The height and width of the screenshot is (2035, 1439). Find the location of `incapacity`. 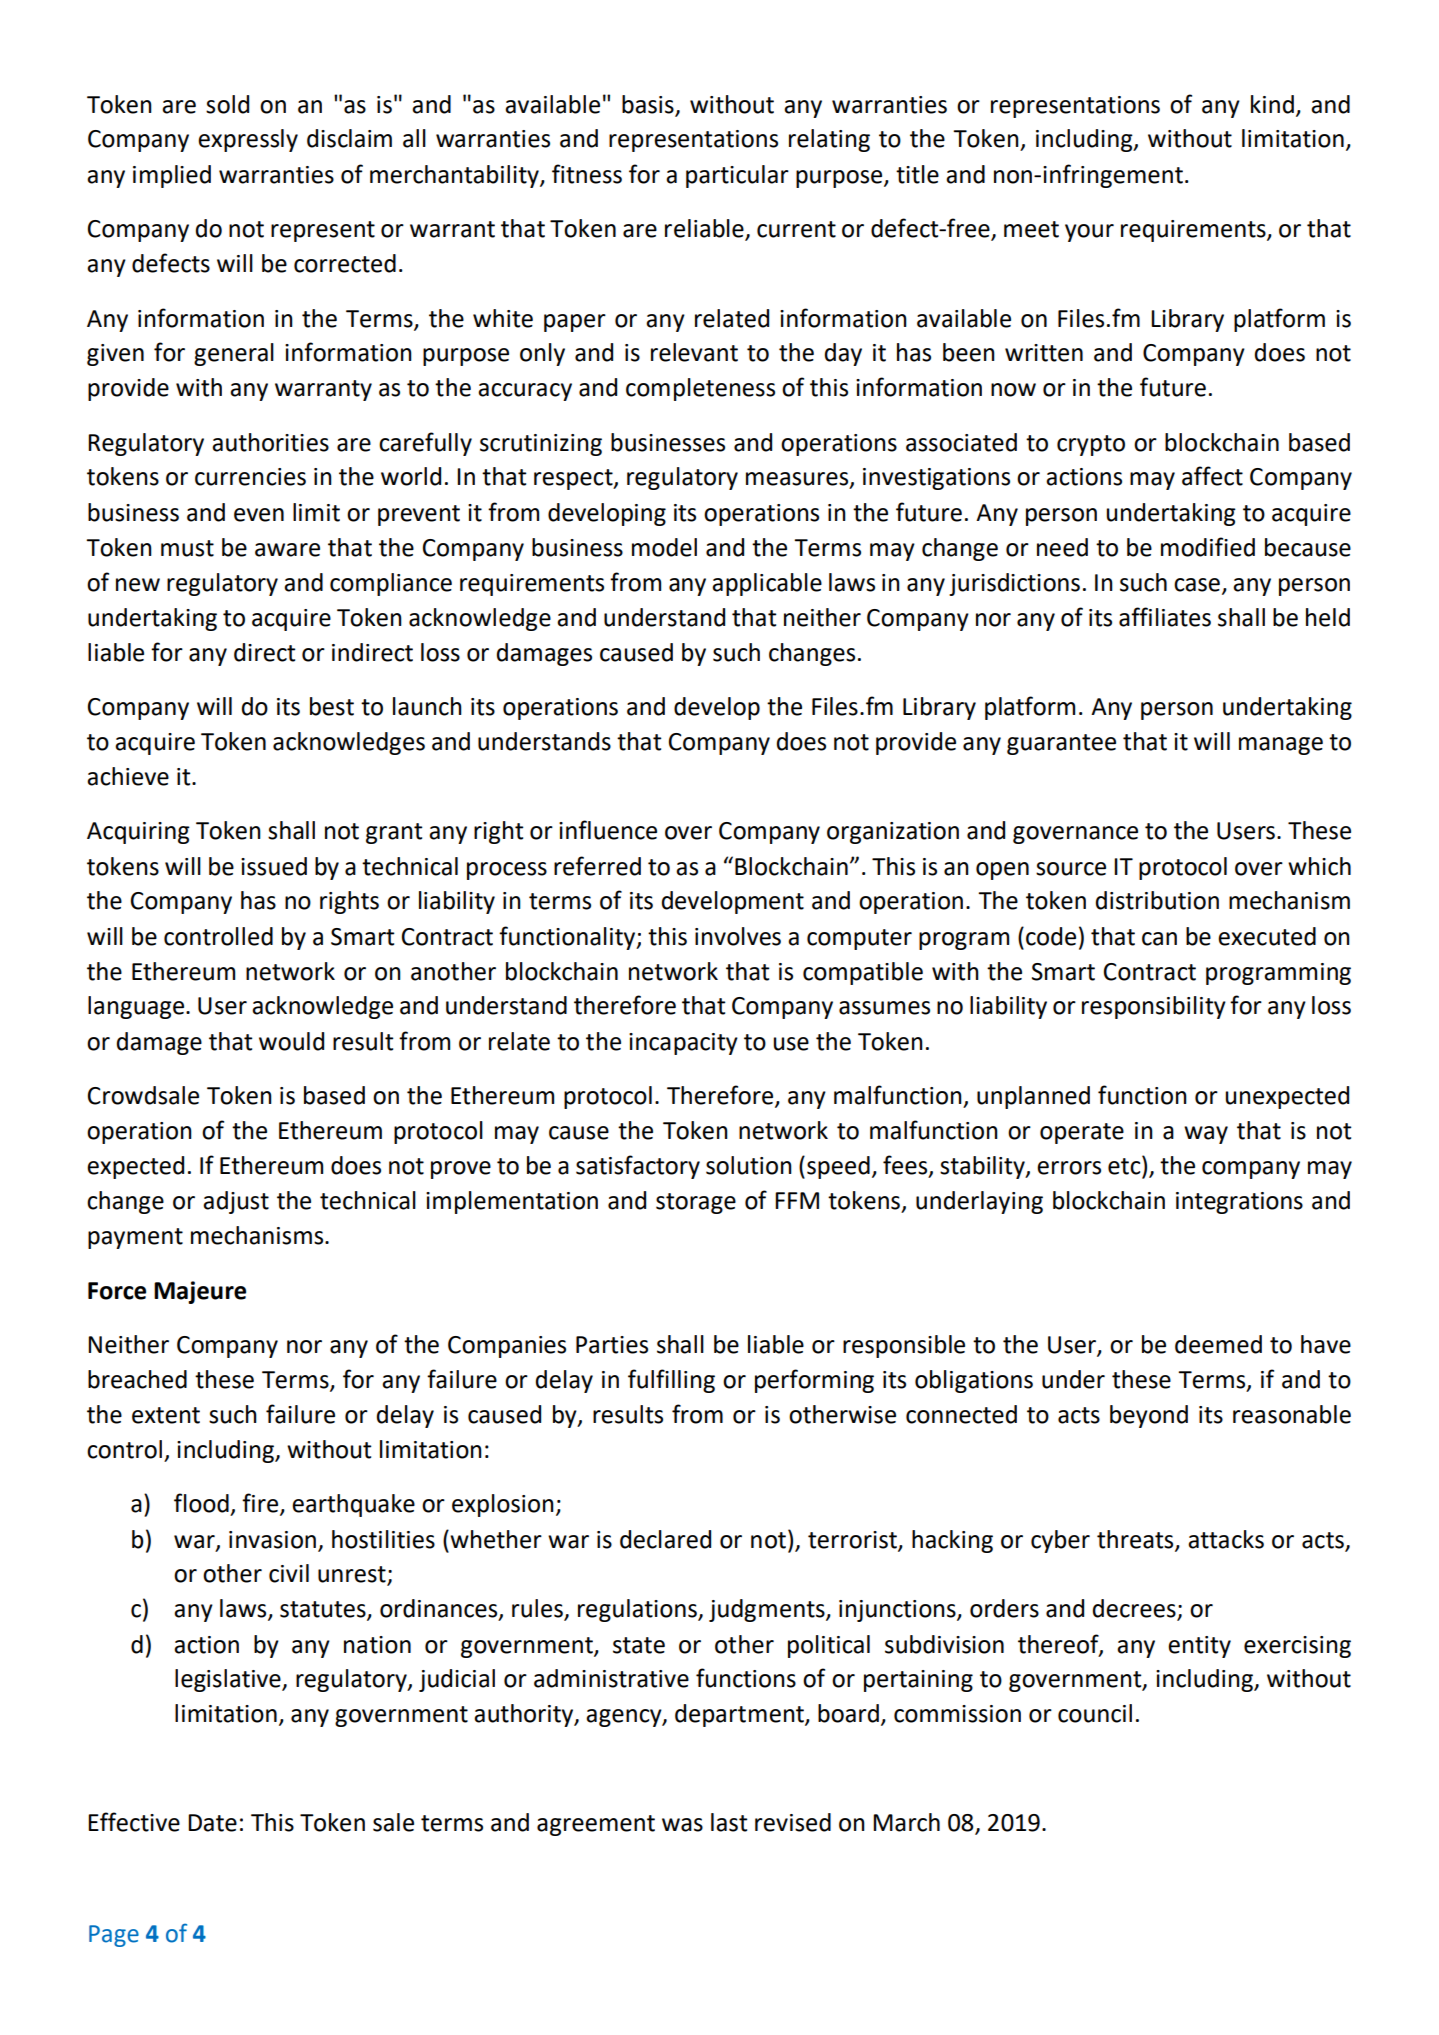

incapacity is located at coordinates (683, 1044).
